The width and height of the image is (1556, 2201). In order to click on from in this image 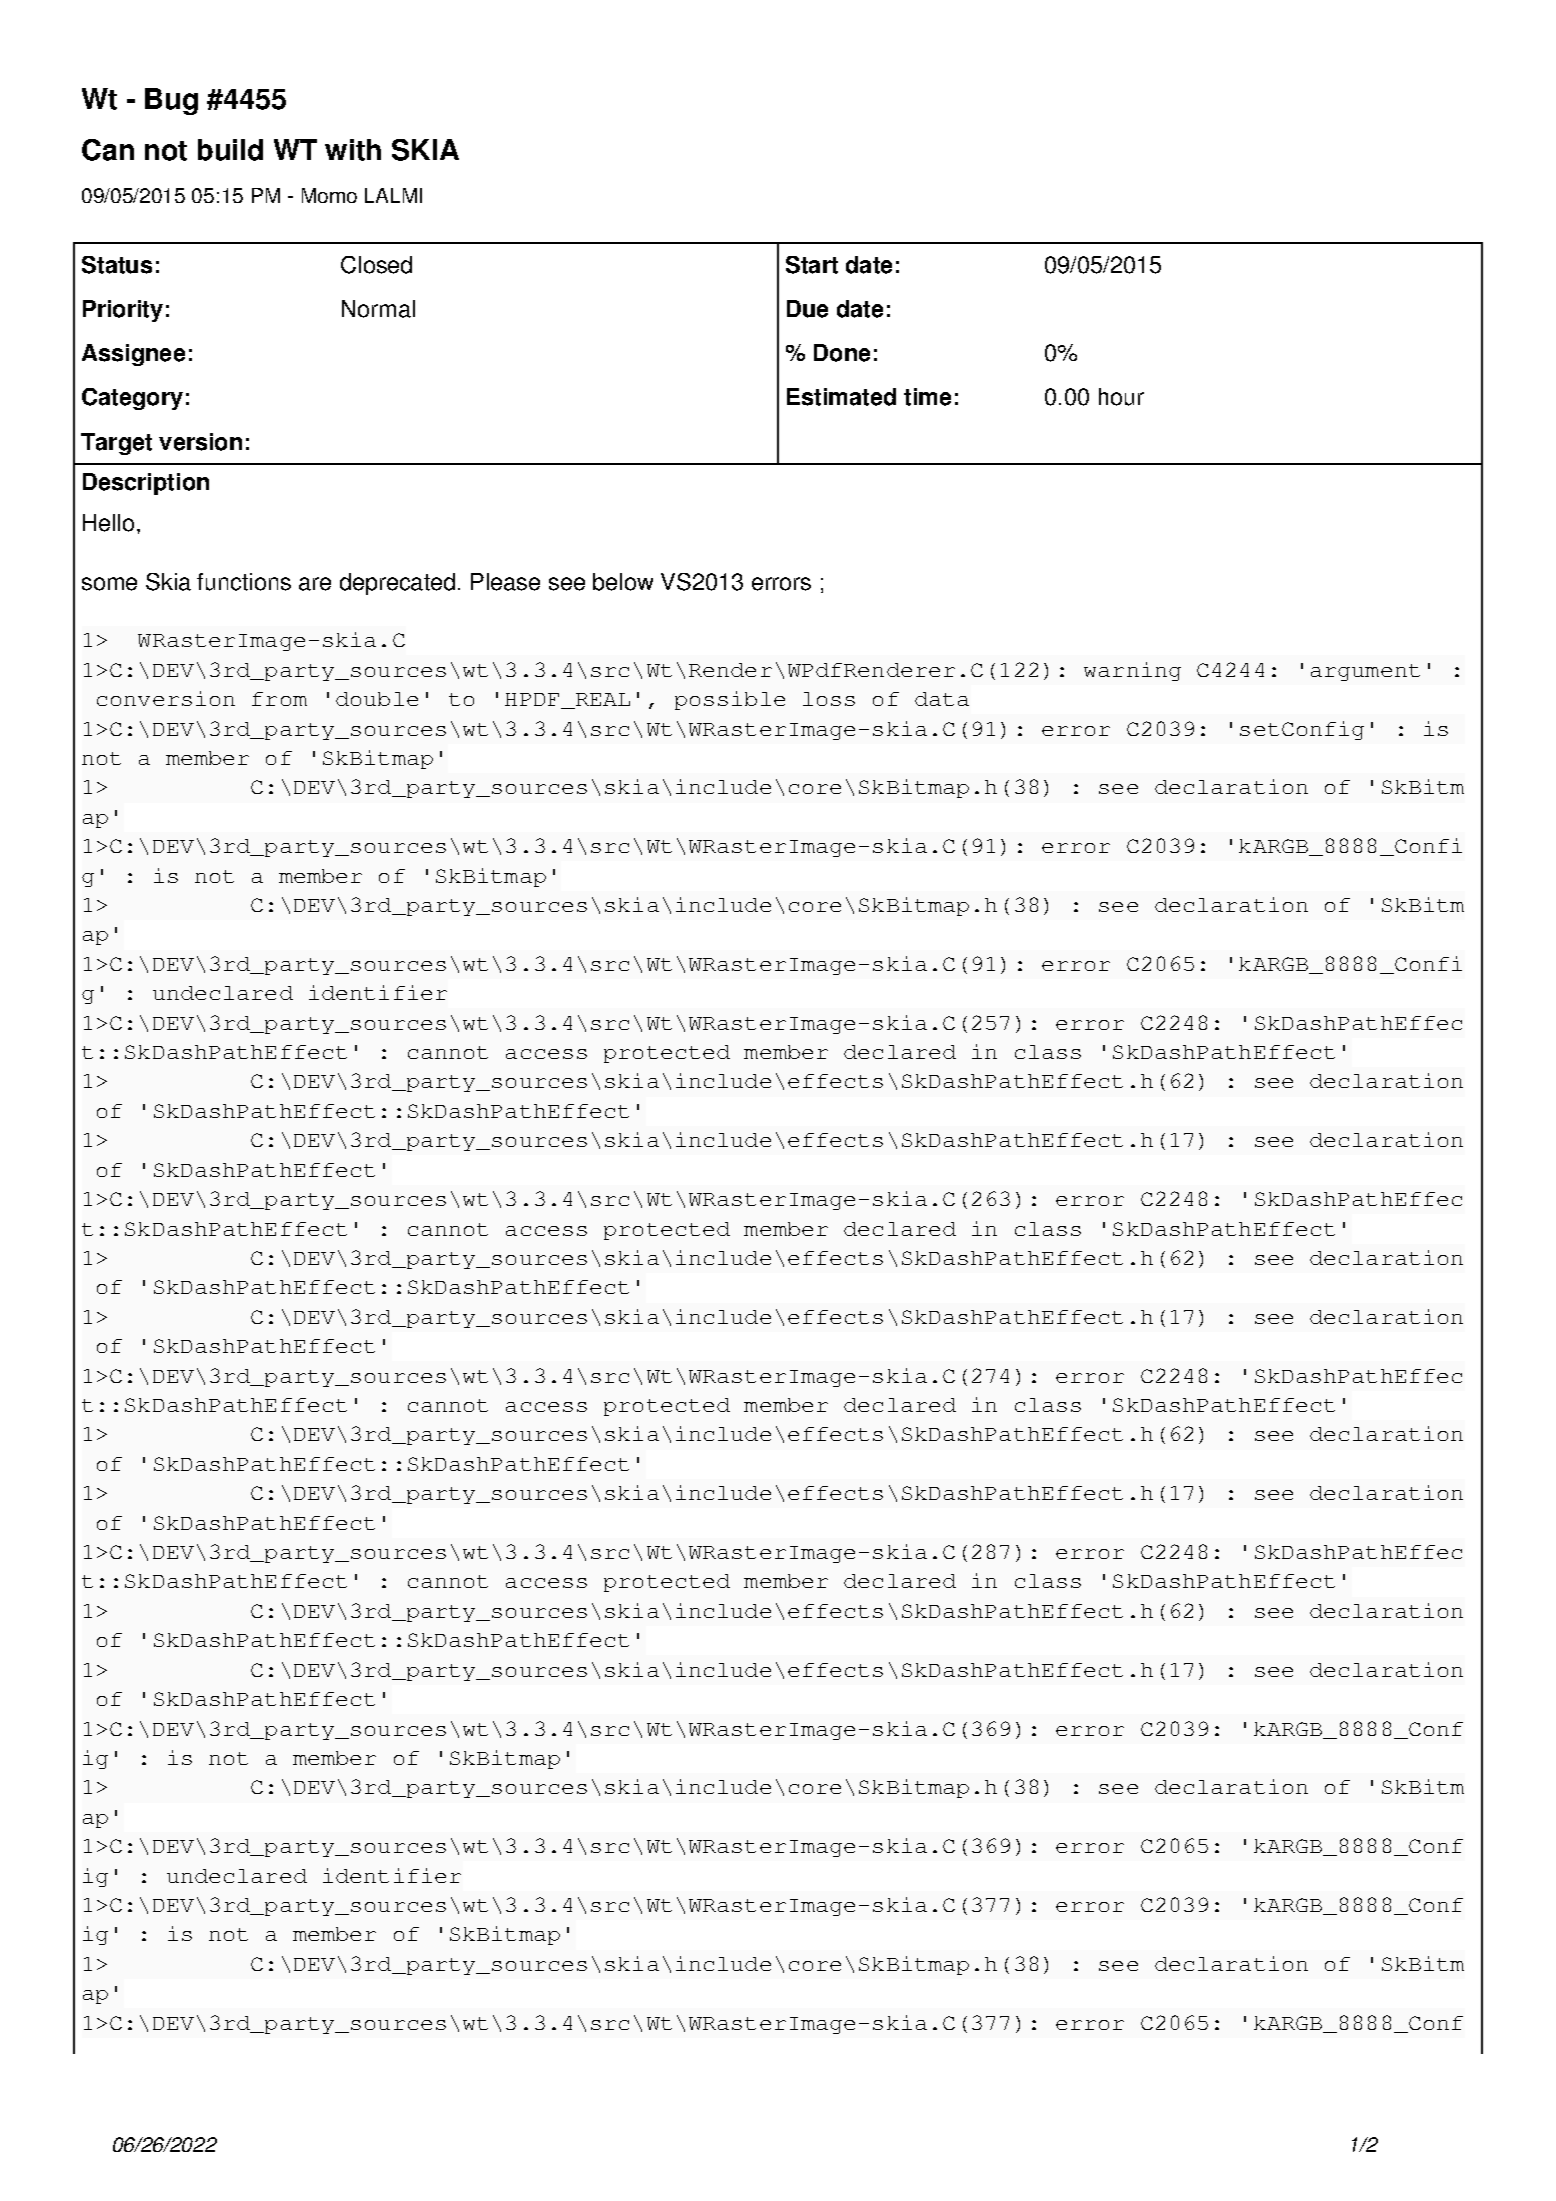, I will do `click(279, 699)`.
